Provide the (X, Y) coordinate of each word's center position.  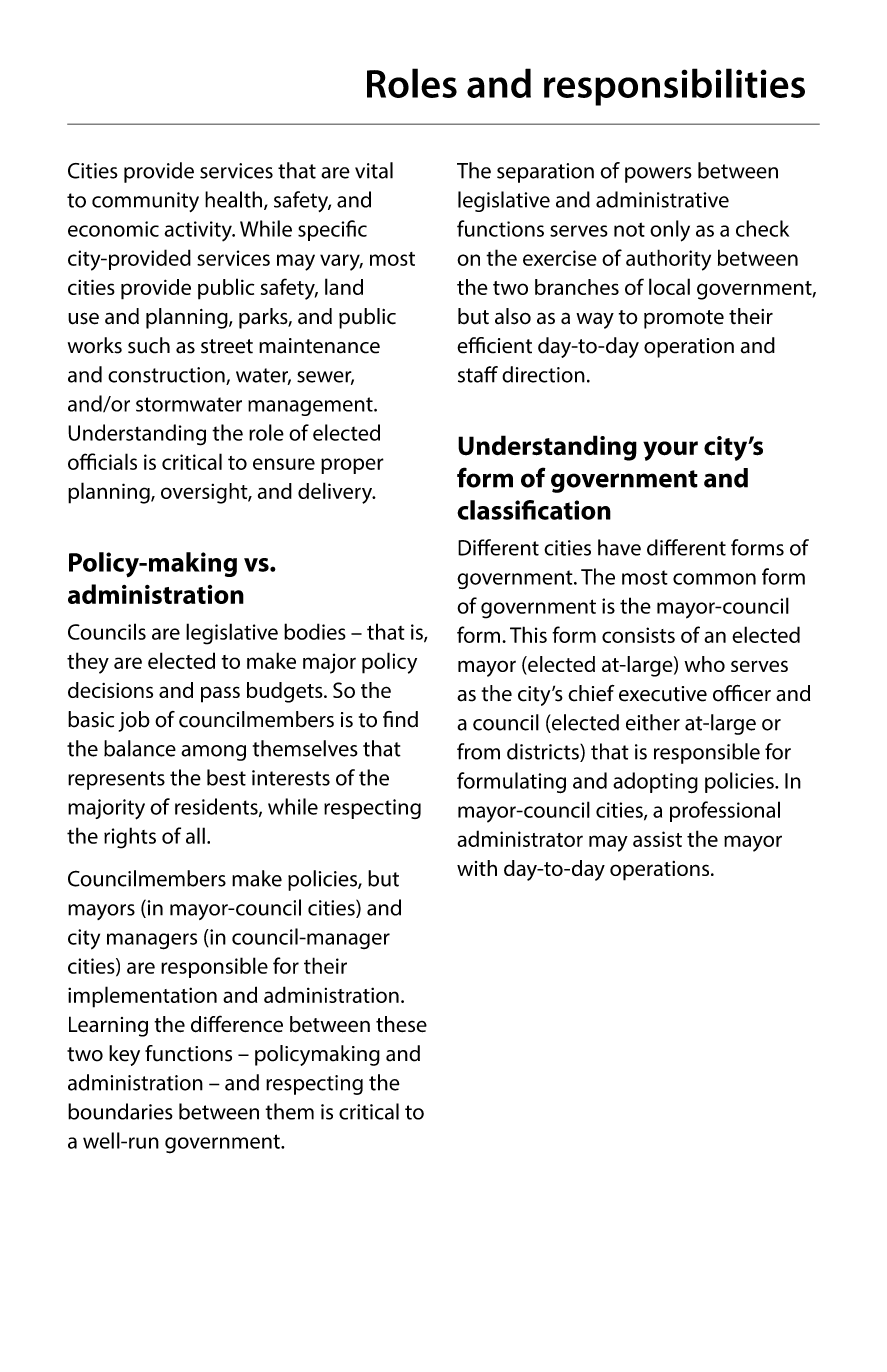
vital (374, 170)
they (88, 663)
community (145, 202)
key (124, 1055)
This (528, 634)
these (401, 1024)
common (714, 579)
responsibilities (674, 87)
